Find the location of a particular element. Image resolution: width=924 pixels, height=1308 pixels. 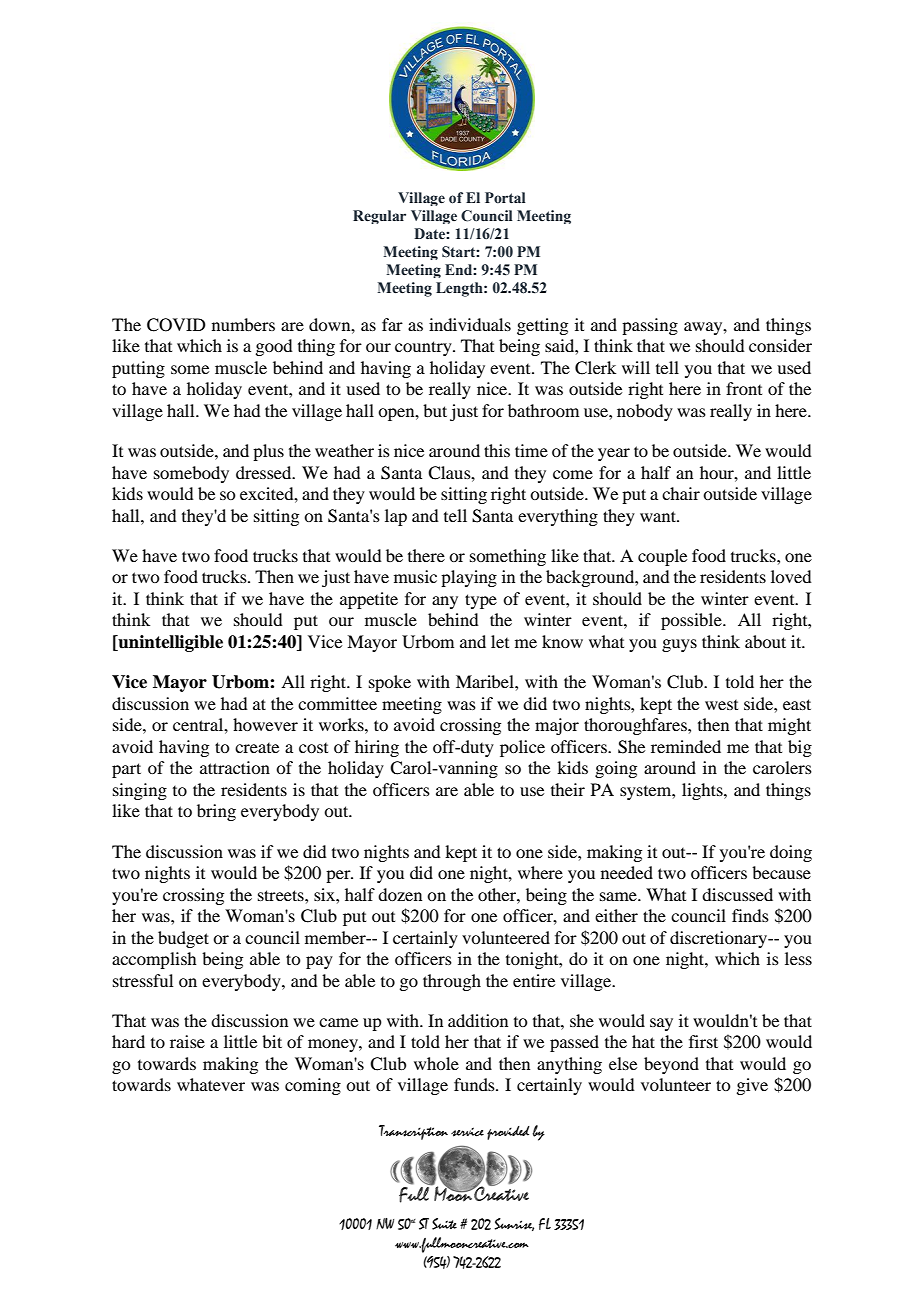

COVID is located at coordinates (176, 325).
